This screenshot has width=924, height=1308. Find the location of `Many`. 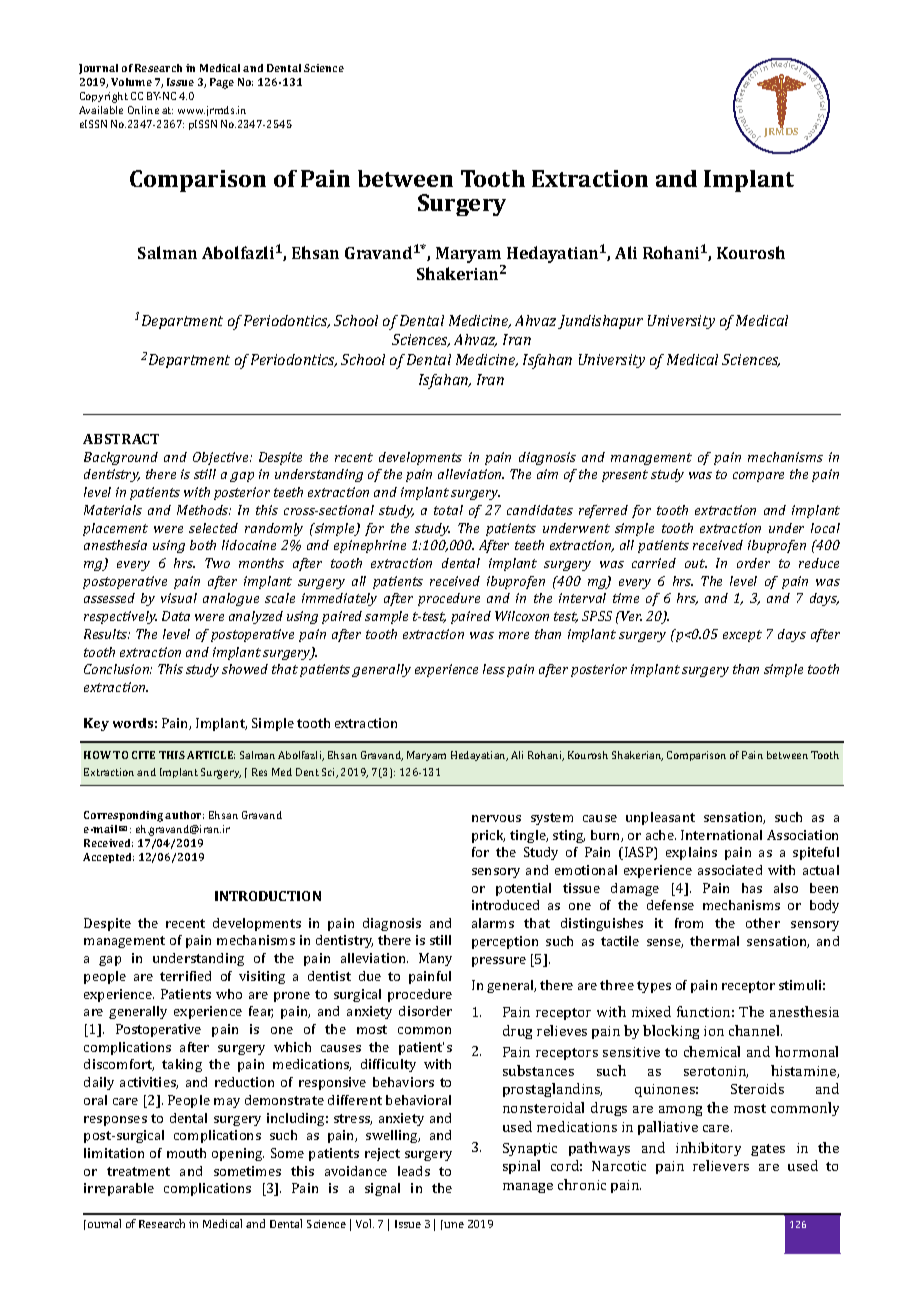

Many is located at coordinates (435, 959).
